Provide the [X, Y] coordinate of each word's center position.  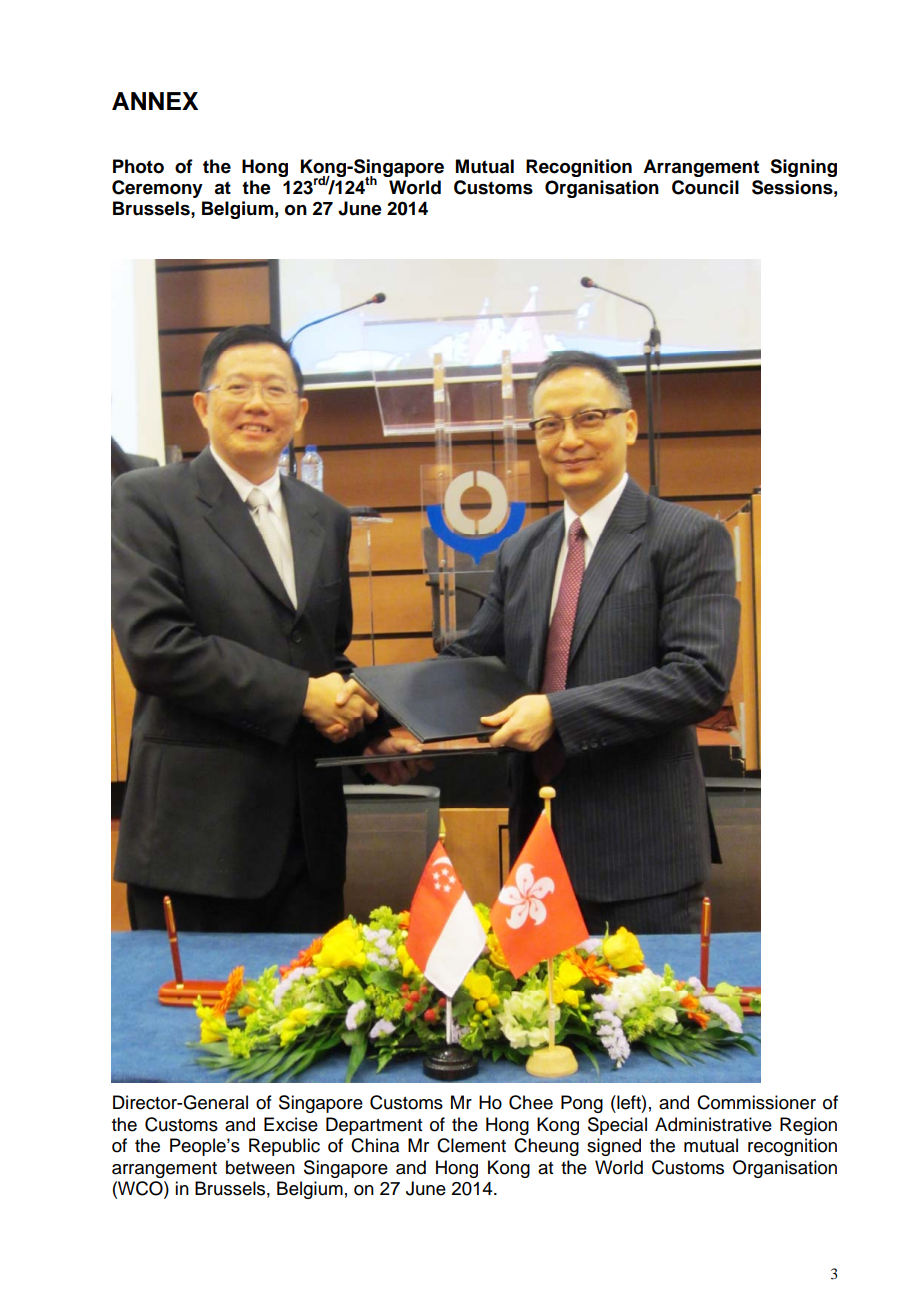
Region [808, 1126]
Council [705, 187]
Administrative [713, 1124]
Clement [471, 1145]
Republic [284, 1147]
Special [617, 1126]
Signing [803, 168]
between [260, 1167]
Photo [138, 166]
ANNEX [155, 101]
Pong [582, 1104]
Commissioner [756, 1102]
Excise [291, 1124]
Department [374, 1126]
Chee [531, 1102]
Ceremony [157, 189]
